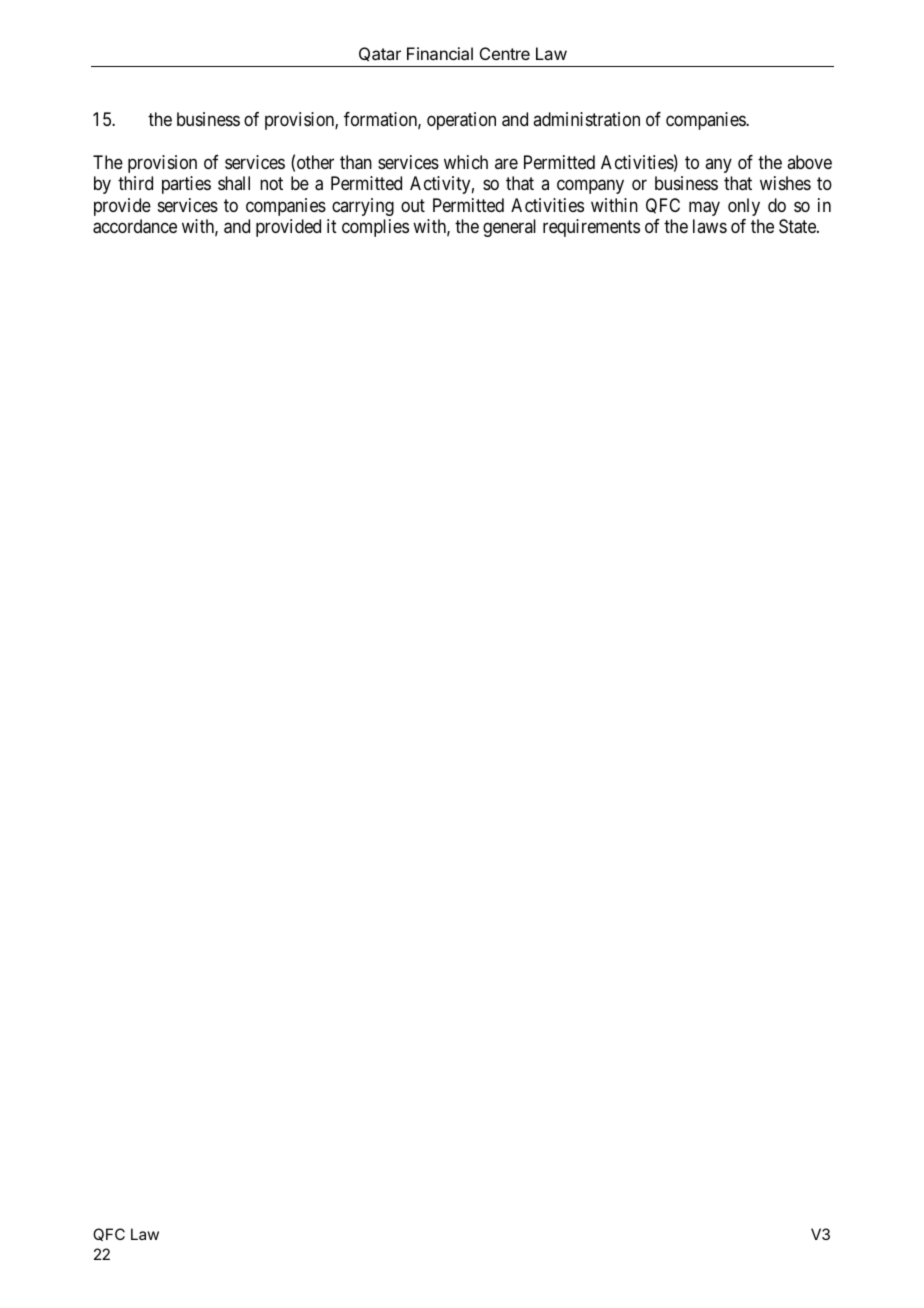 The height and width of the screenshot is (1308, 924). Describe the element at coordinates (234, 183) in the screenshot. I see `shall` at that location.
